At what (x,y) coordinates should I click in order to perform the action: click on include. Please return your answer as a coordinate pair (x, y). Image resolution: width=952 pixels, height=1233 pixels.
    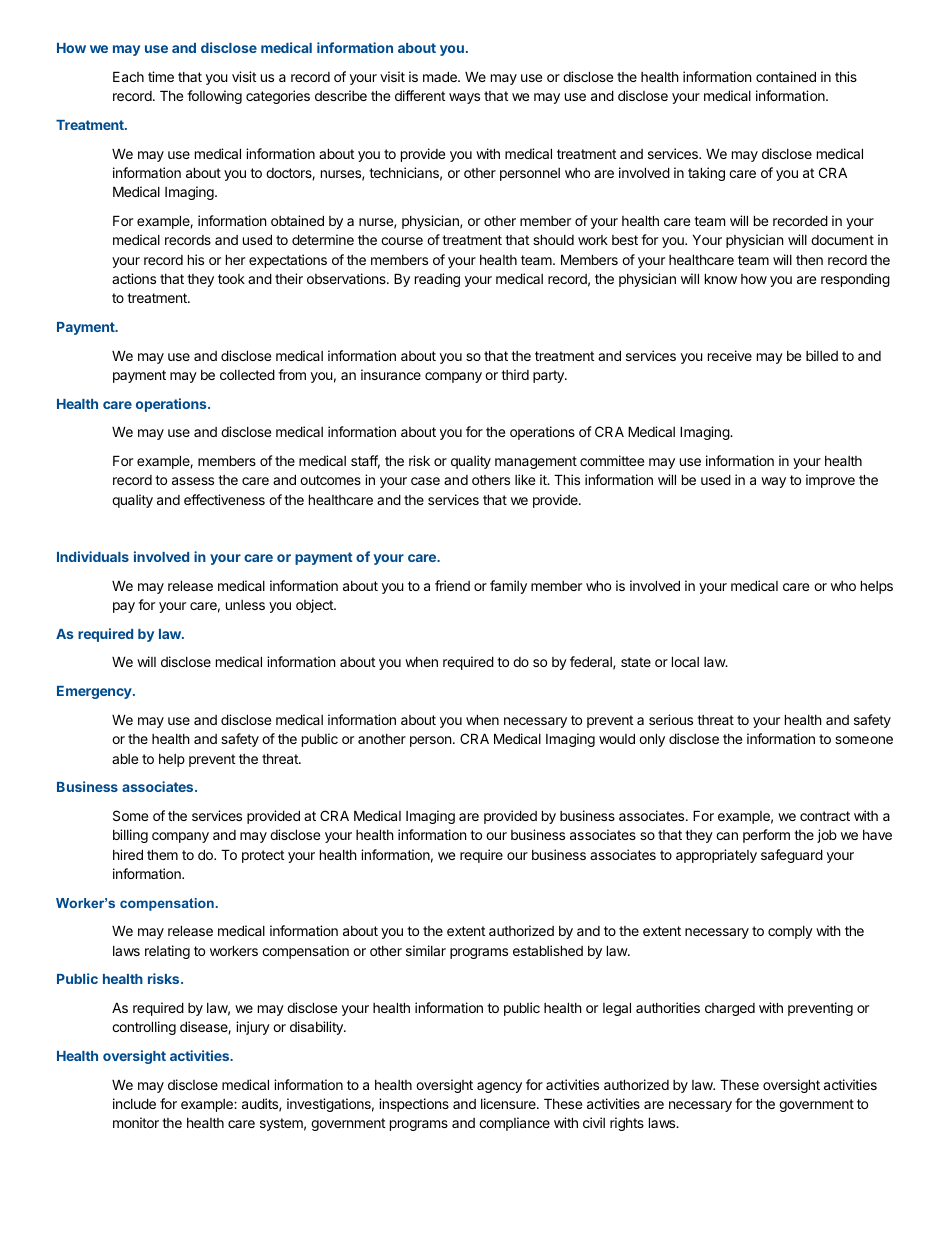
    Looking at the image, I should click on (134, 1103).
